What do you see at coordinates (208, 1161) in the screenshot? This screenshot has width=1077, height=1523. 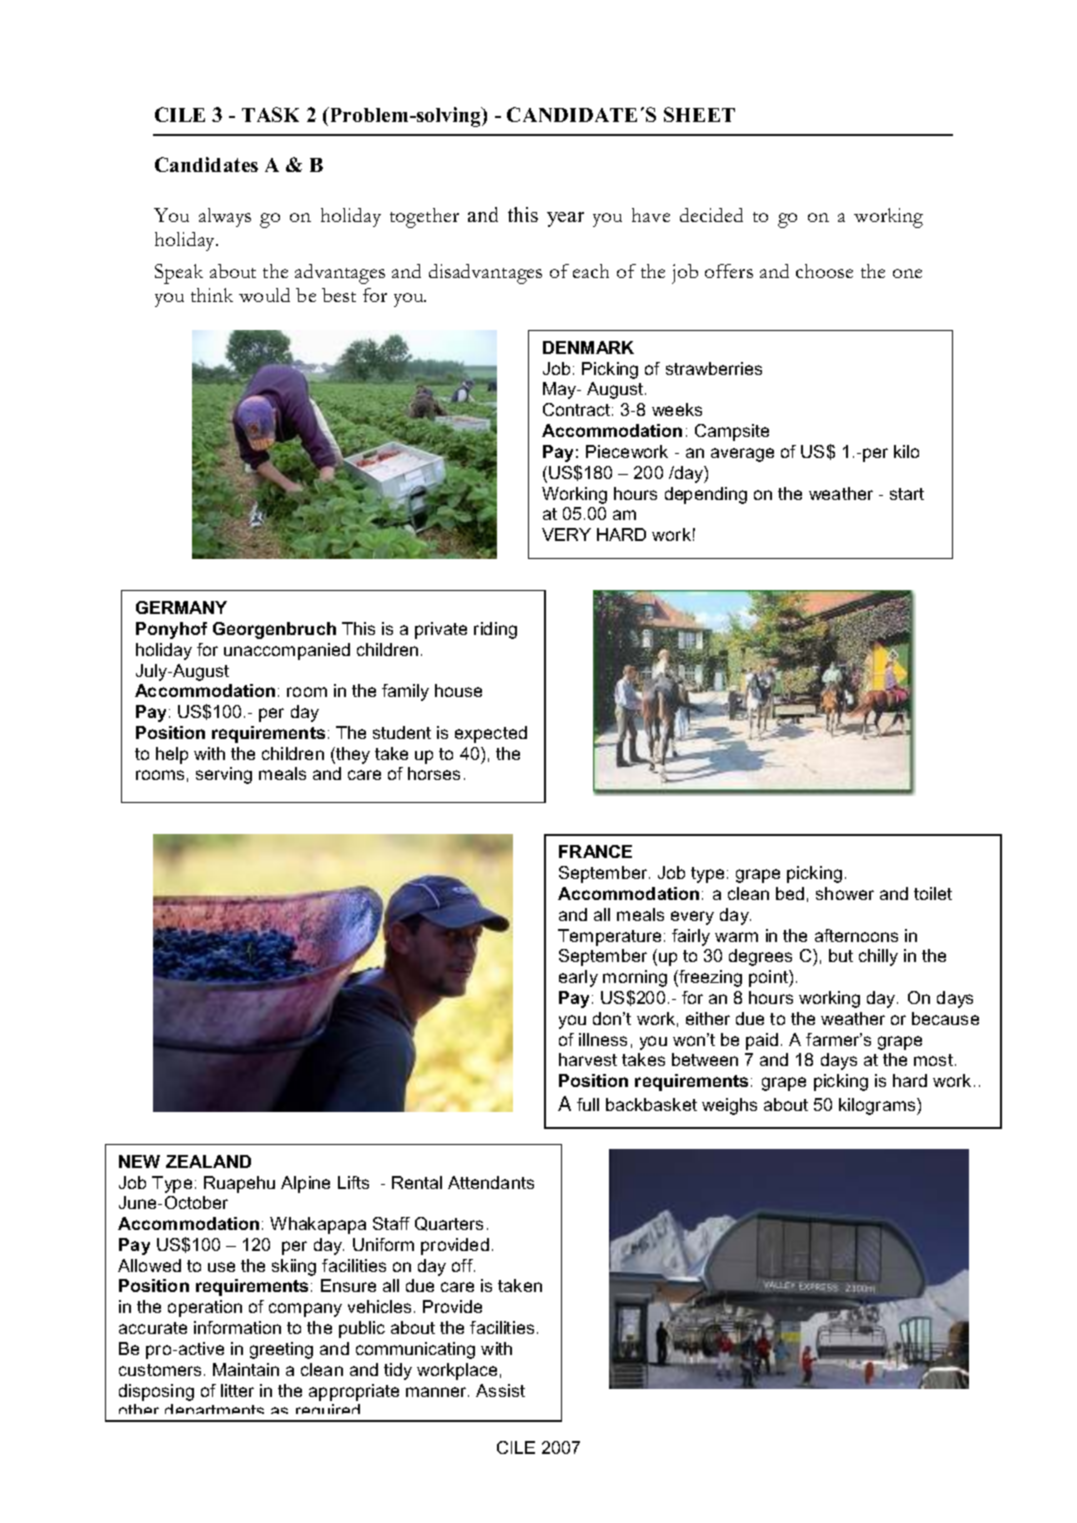 I see `ZEALAND` at bounding box center [208, 1161].
